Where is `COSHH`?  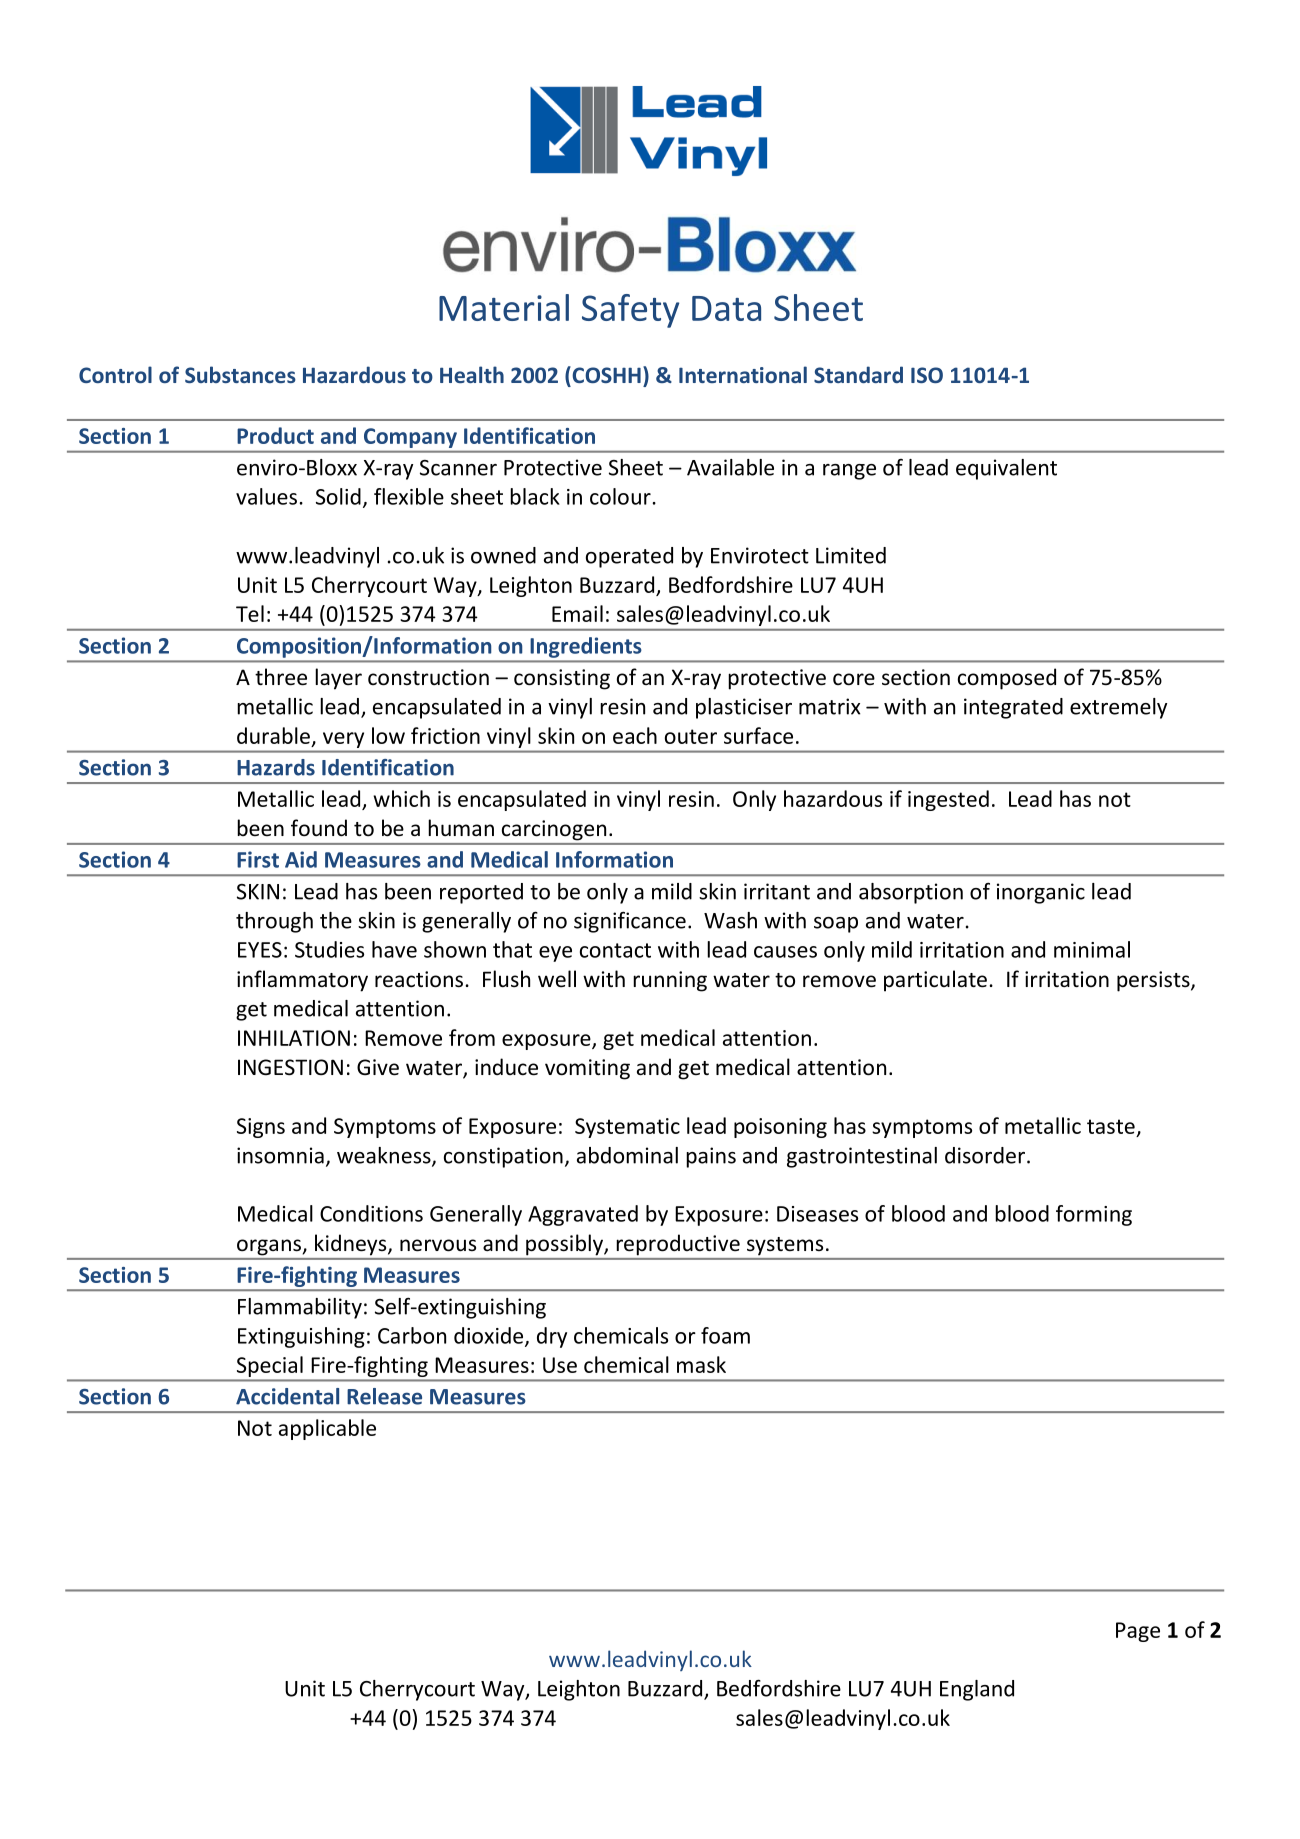
COSHH is located at coordinates (605, 374).
